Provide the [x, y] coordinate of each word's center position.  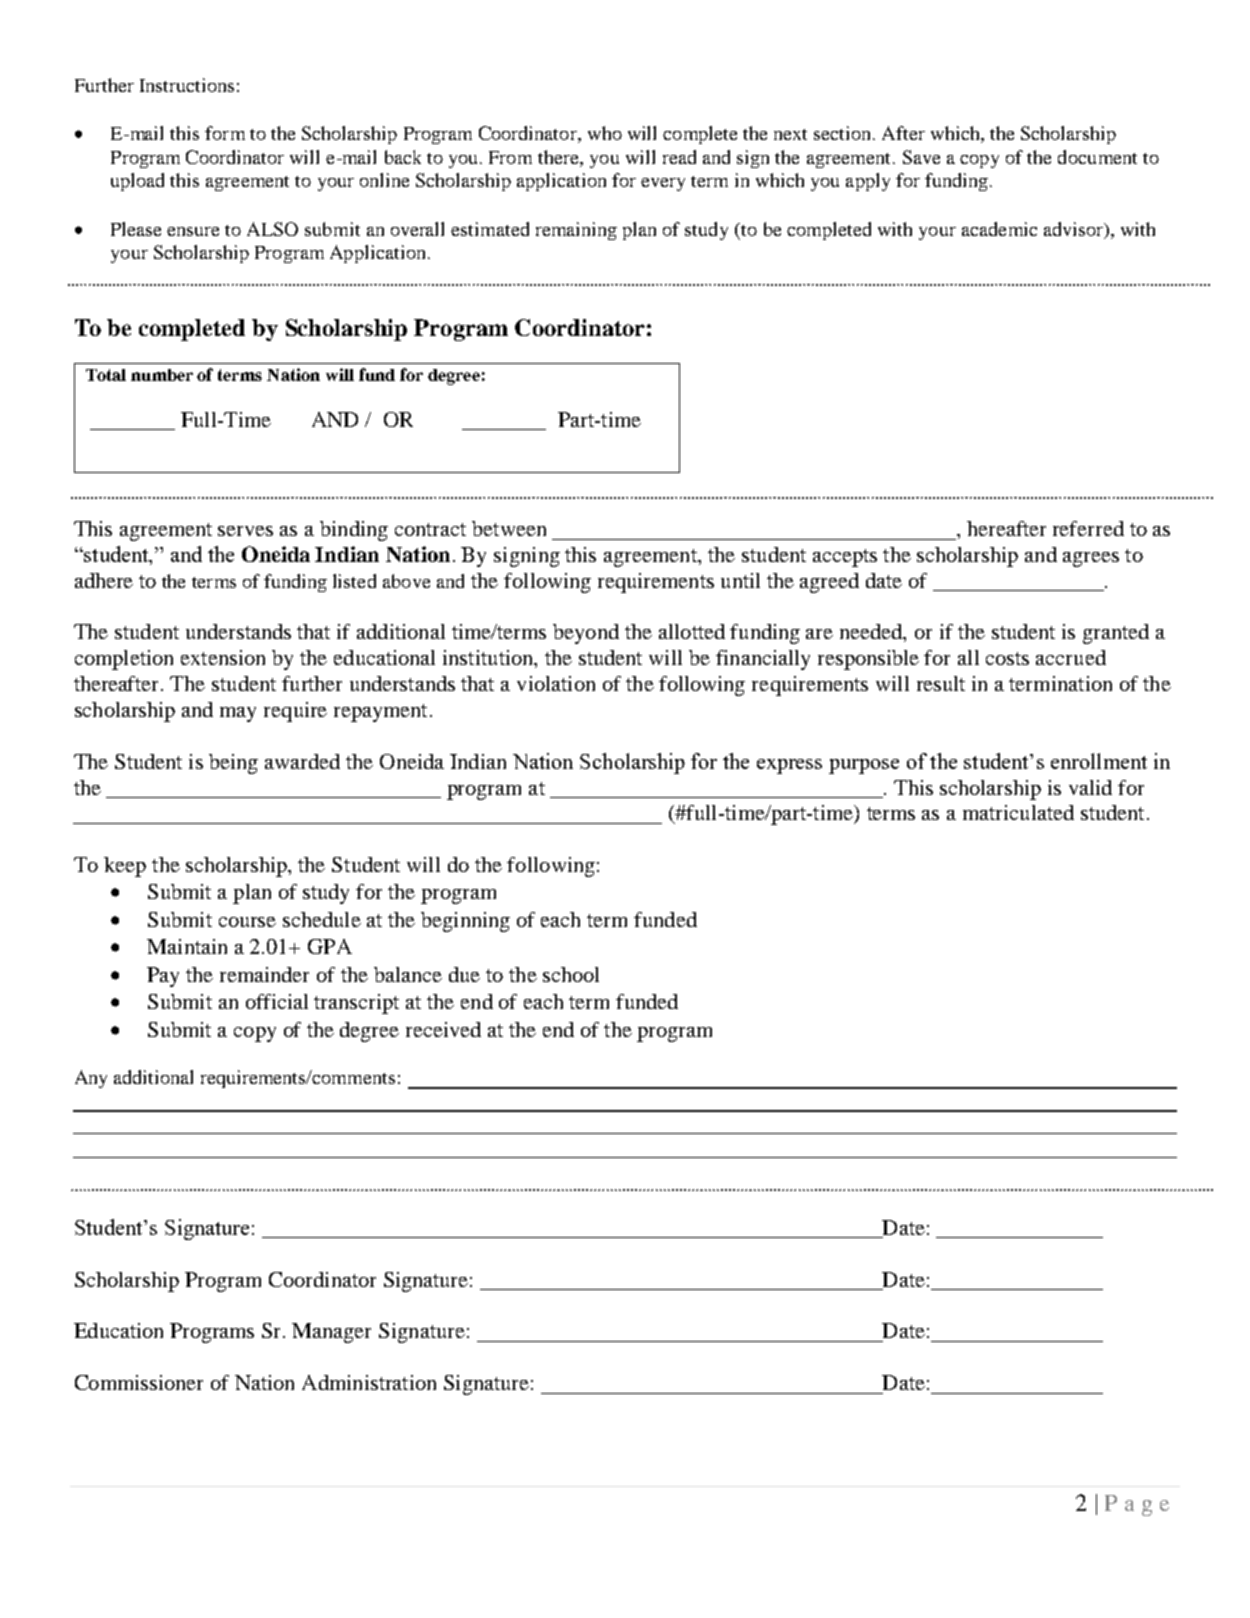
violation [556, 683]
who [605, 133]
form [225, 133]
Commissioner [139, 1382]
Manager [331, 1333]
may [238, 714]
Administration [369, 1382]
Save [921, 157]
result [941, 683]
